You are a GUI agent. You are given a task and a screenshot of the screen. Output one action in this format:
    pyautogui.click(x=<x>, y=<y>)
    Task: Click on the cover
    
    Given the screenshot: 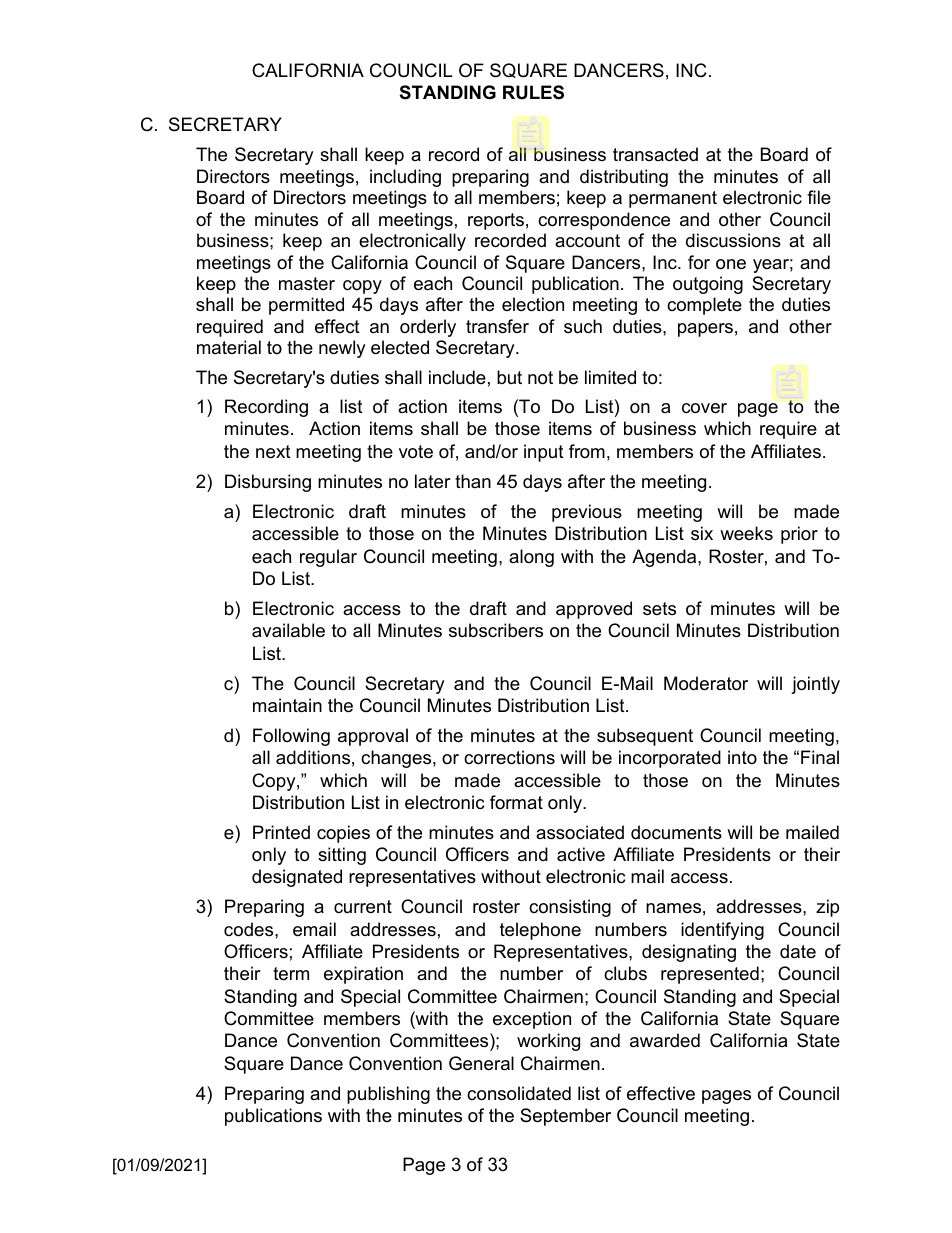 What is the action you would take?
    pyautogui.click(x=704, y=408)
